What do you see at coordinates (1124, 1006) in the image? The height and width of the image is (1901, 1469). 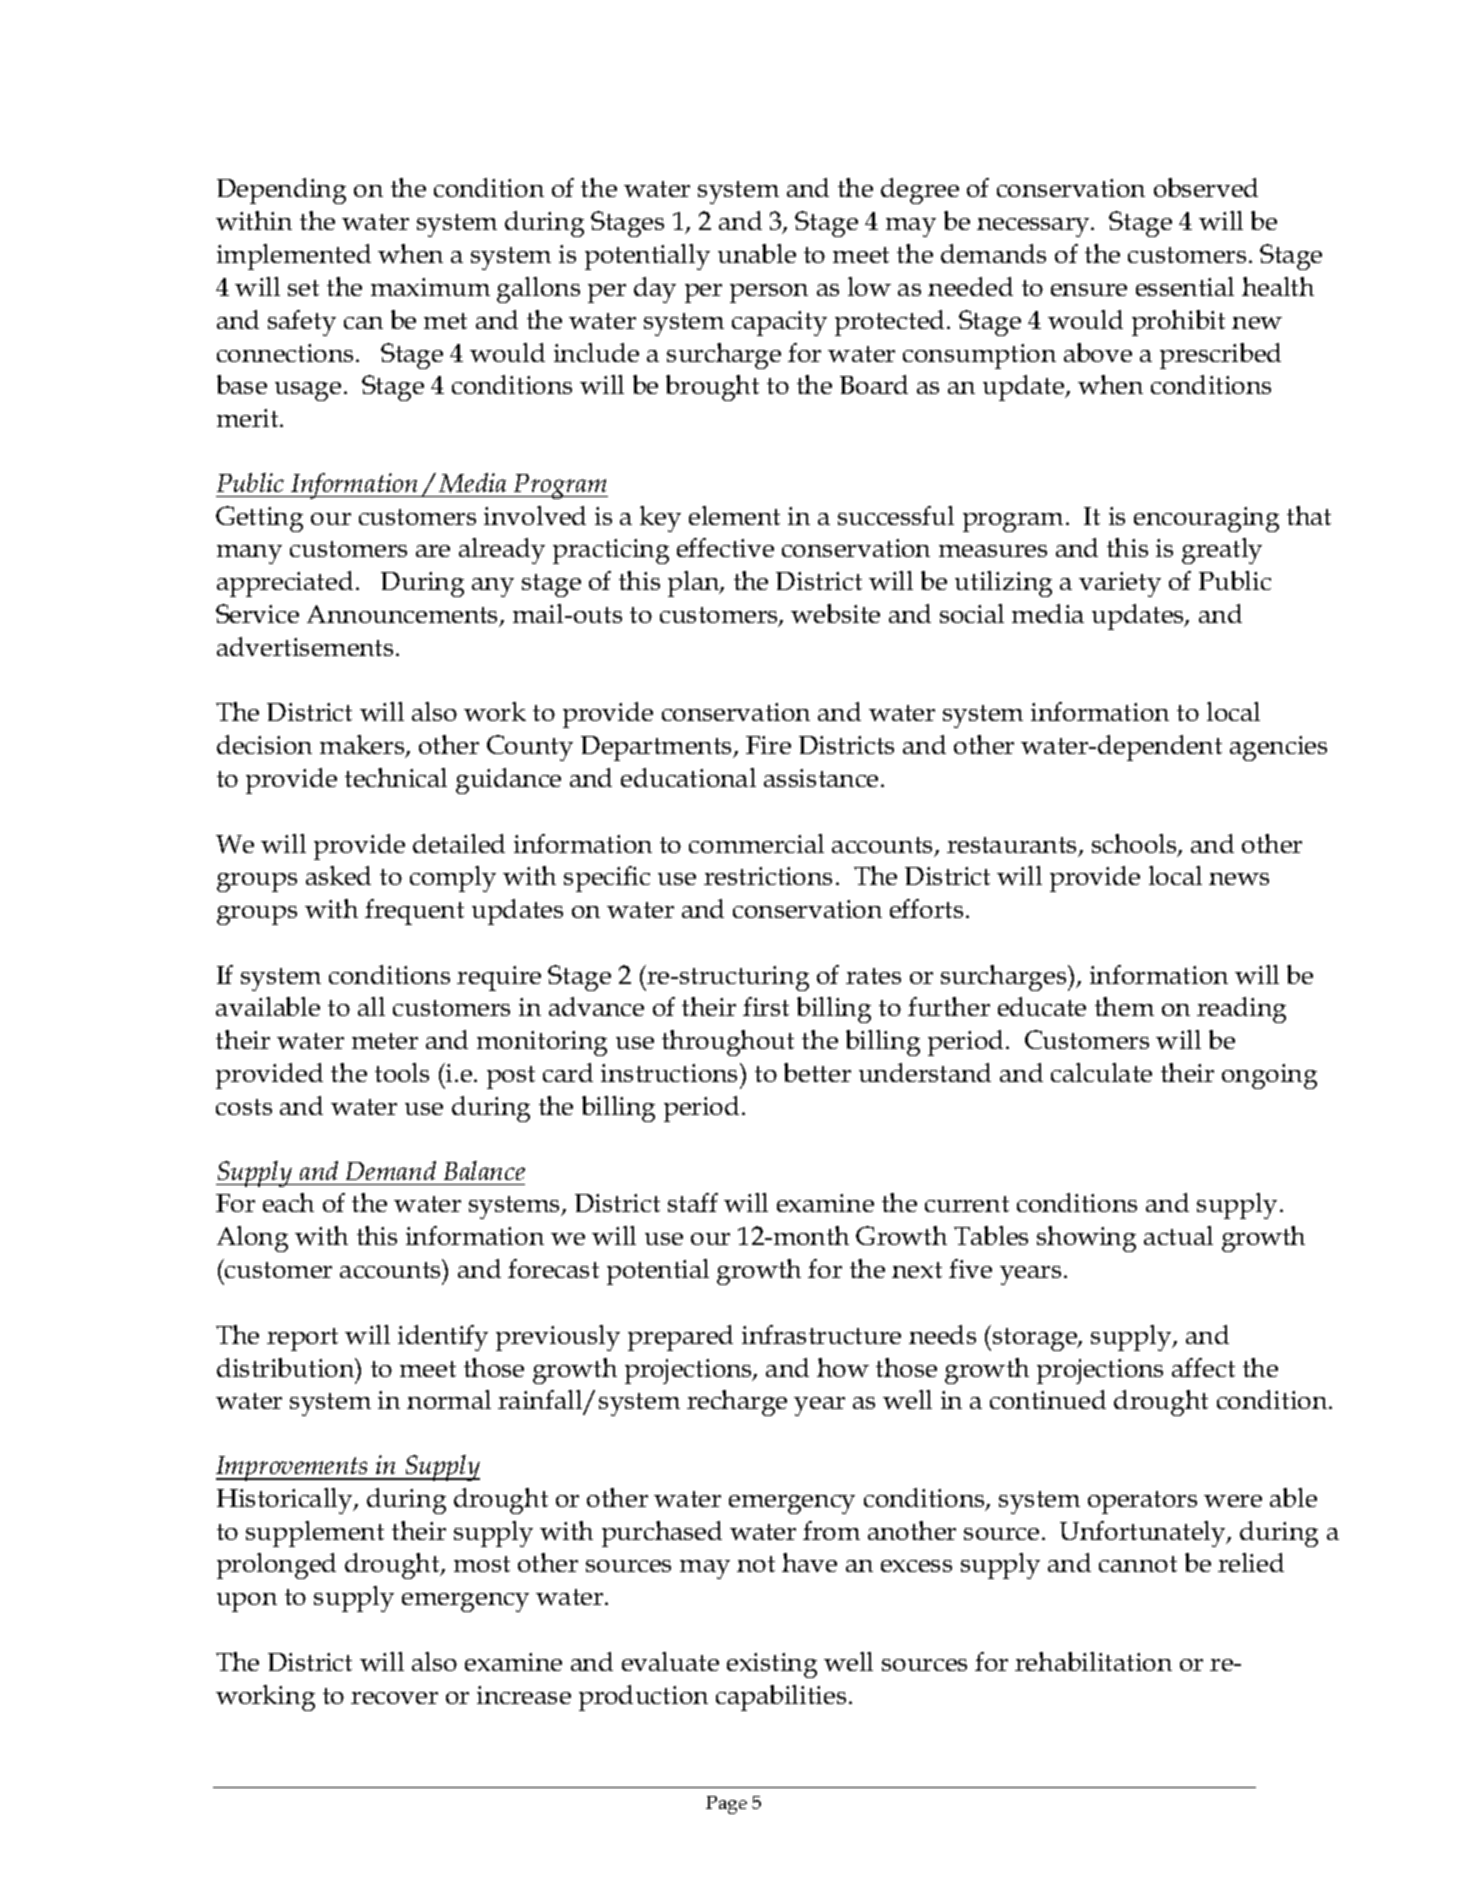 I see `them` at bounding box center [1124, 1006].
